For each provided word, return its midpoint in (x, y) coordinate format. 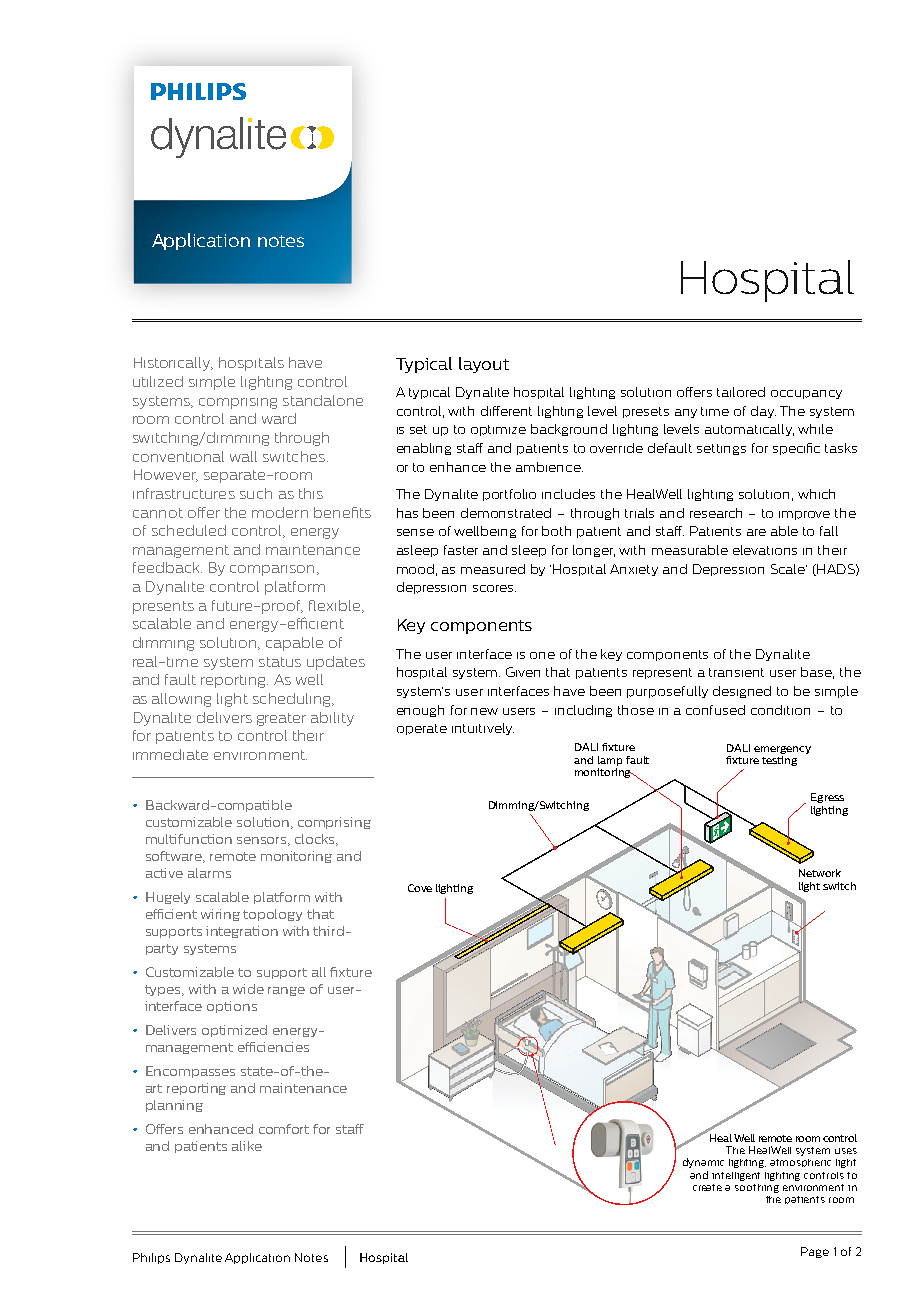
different (506, 411)
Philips (151, 1258)
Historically (173, 364)
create (707, 1187)
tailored (741, 392)
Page (815, 1252)
